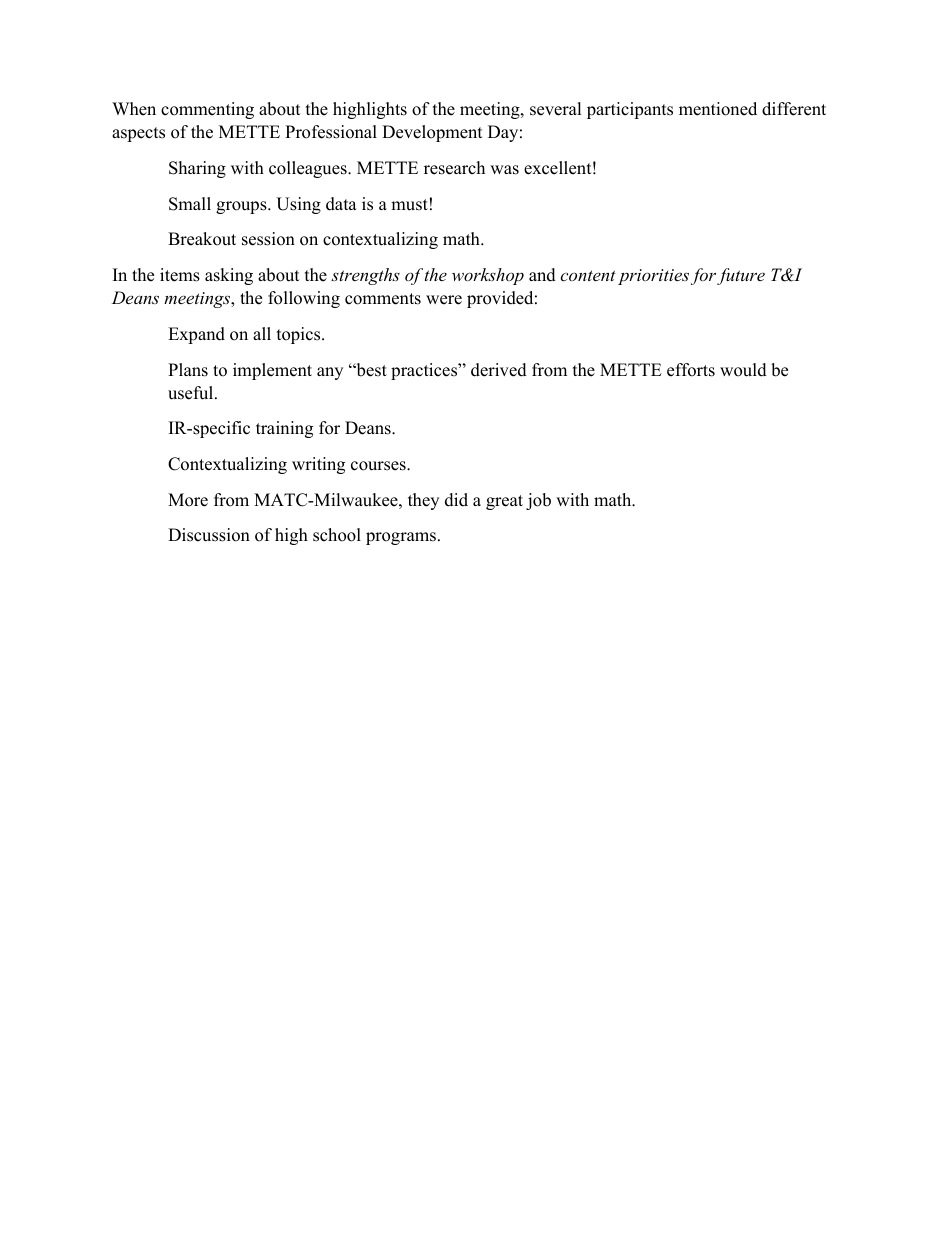 This screenshot has height=1233, width=952. I want to click on were, so click(444, 300).
